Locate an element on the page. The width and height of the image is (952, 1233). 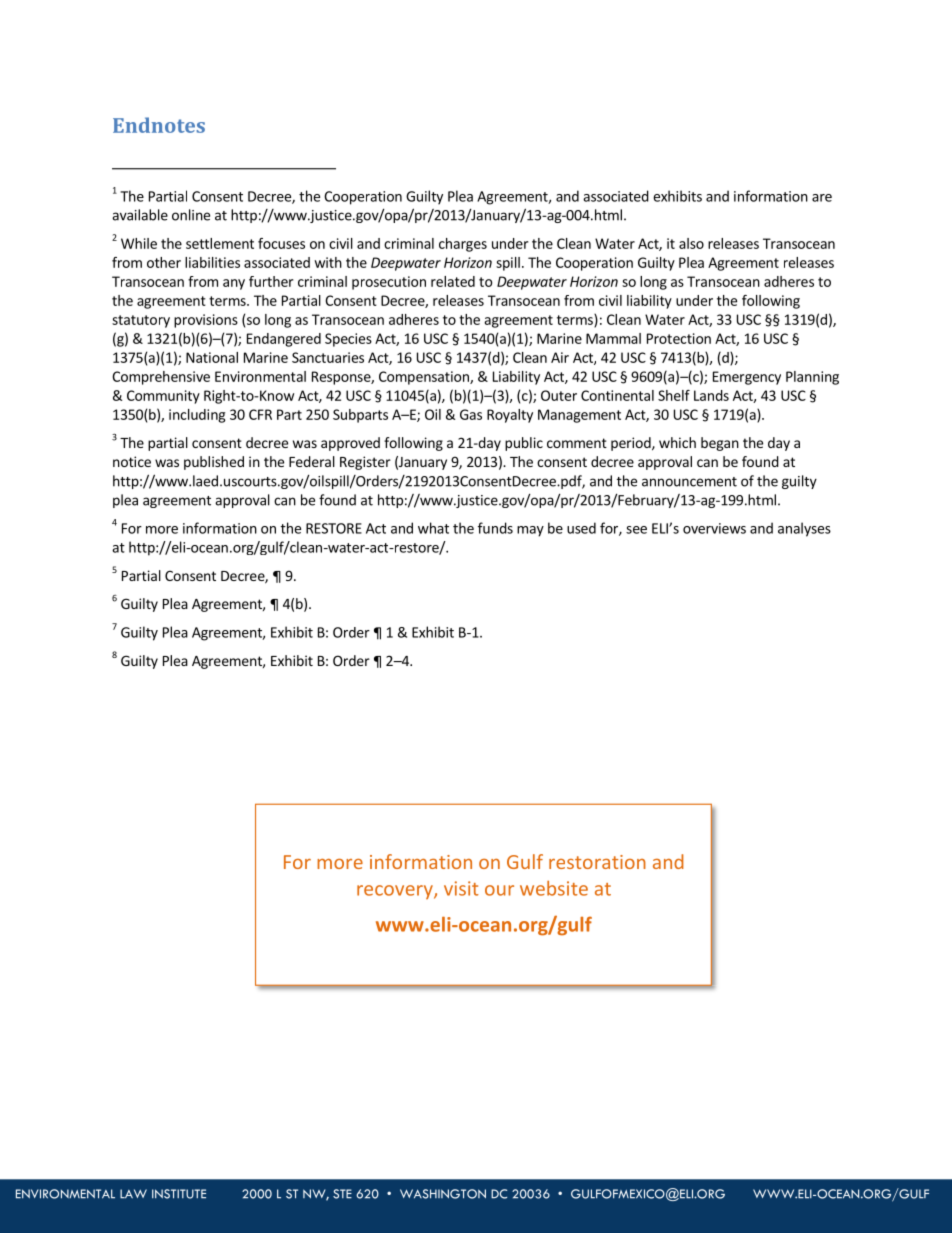
are is located at coordinates (822, 198).
